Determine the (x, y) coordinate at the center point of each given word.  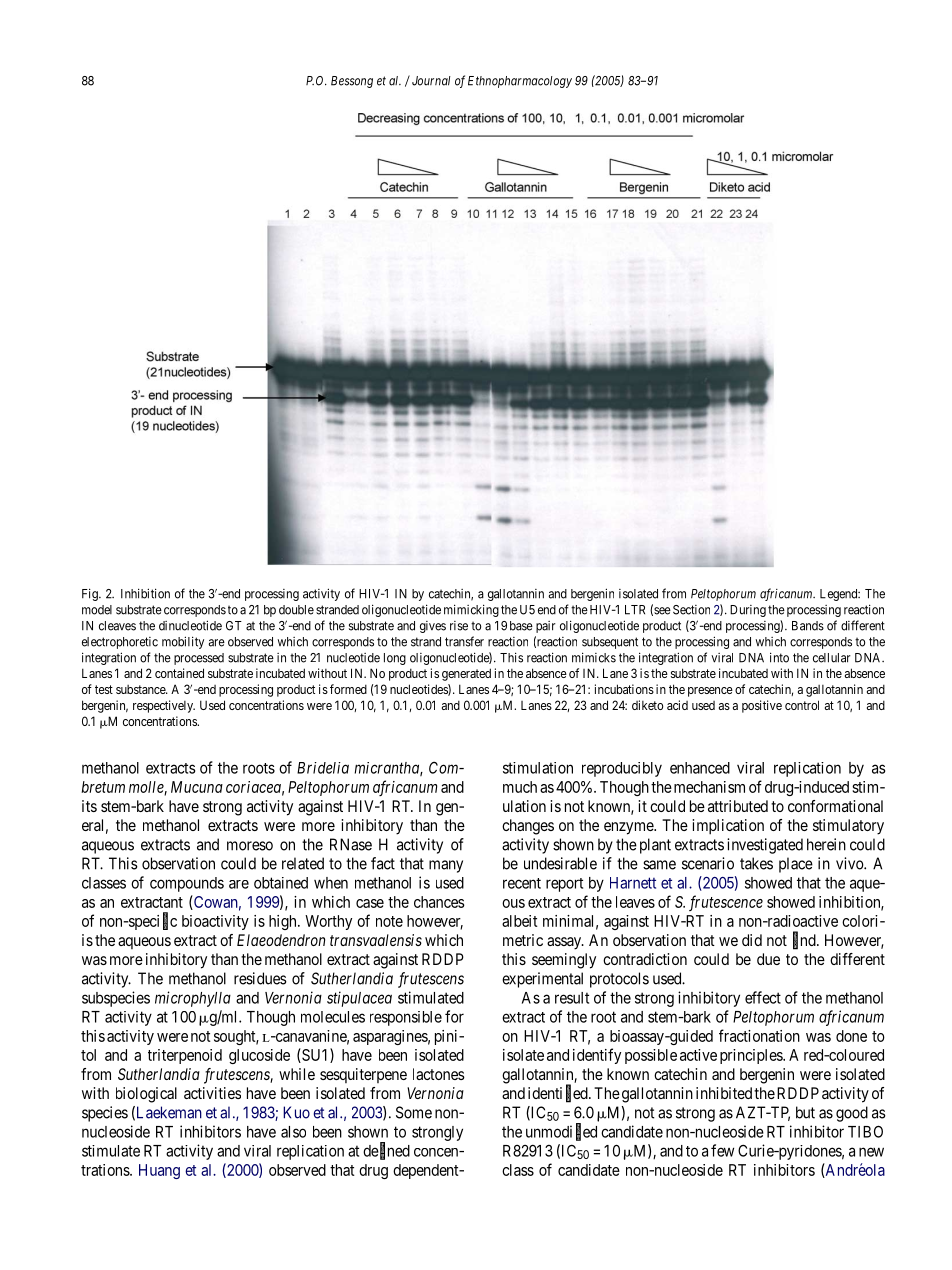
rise (459, 626)
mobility (183, 642)
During (748, 611)
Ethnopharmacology (520, 82)
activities (212, 1093)
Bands (808, 626)
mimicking (471, 610)
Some (414, 1112)
